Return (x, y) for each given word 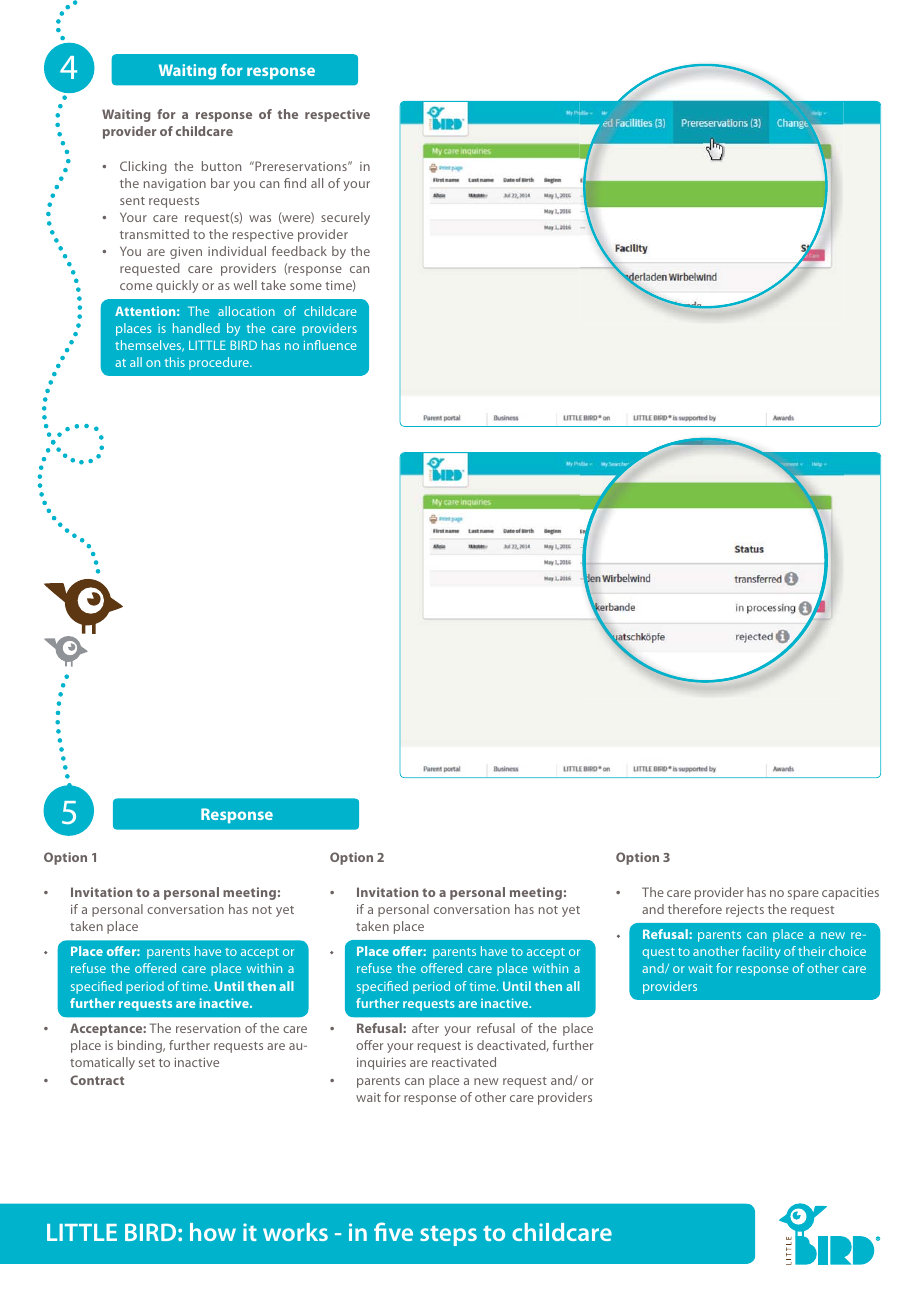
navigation (175, 185)
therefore (695, 909)
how (213, 1232)
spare (803, 895)
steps (448, 1235)
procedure (220, 363)
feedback (299, 251)
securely (345, 218)
